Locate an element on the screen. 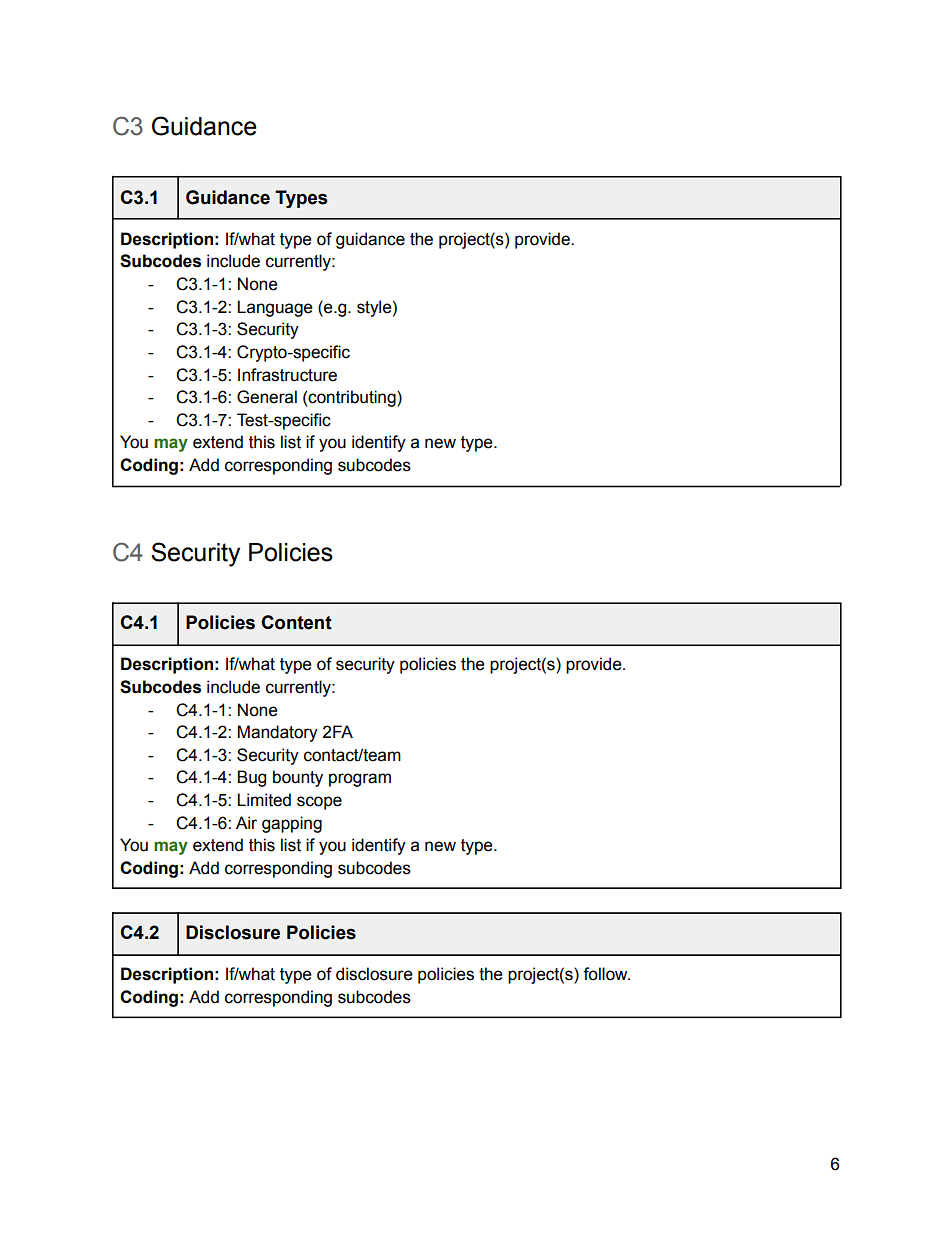  Content is located at coordinates (296, 622).
